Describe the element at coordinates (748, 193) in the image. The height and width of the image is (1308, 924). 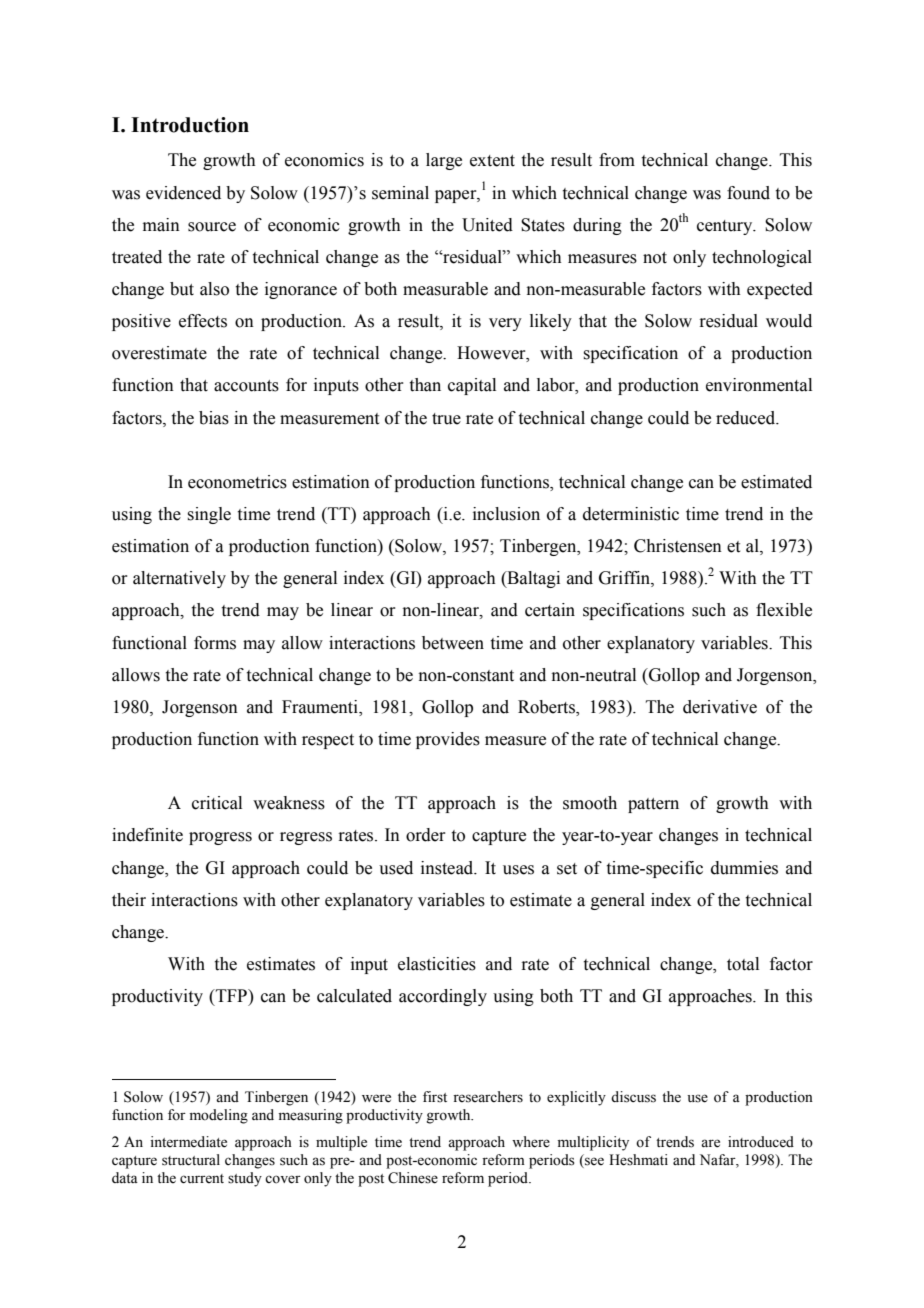
I see `found` at that location.
